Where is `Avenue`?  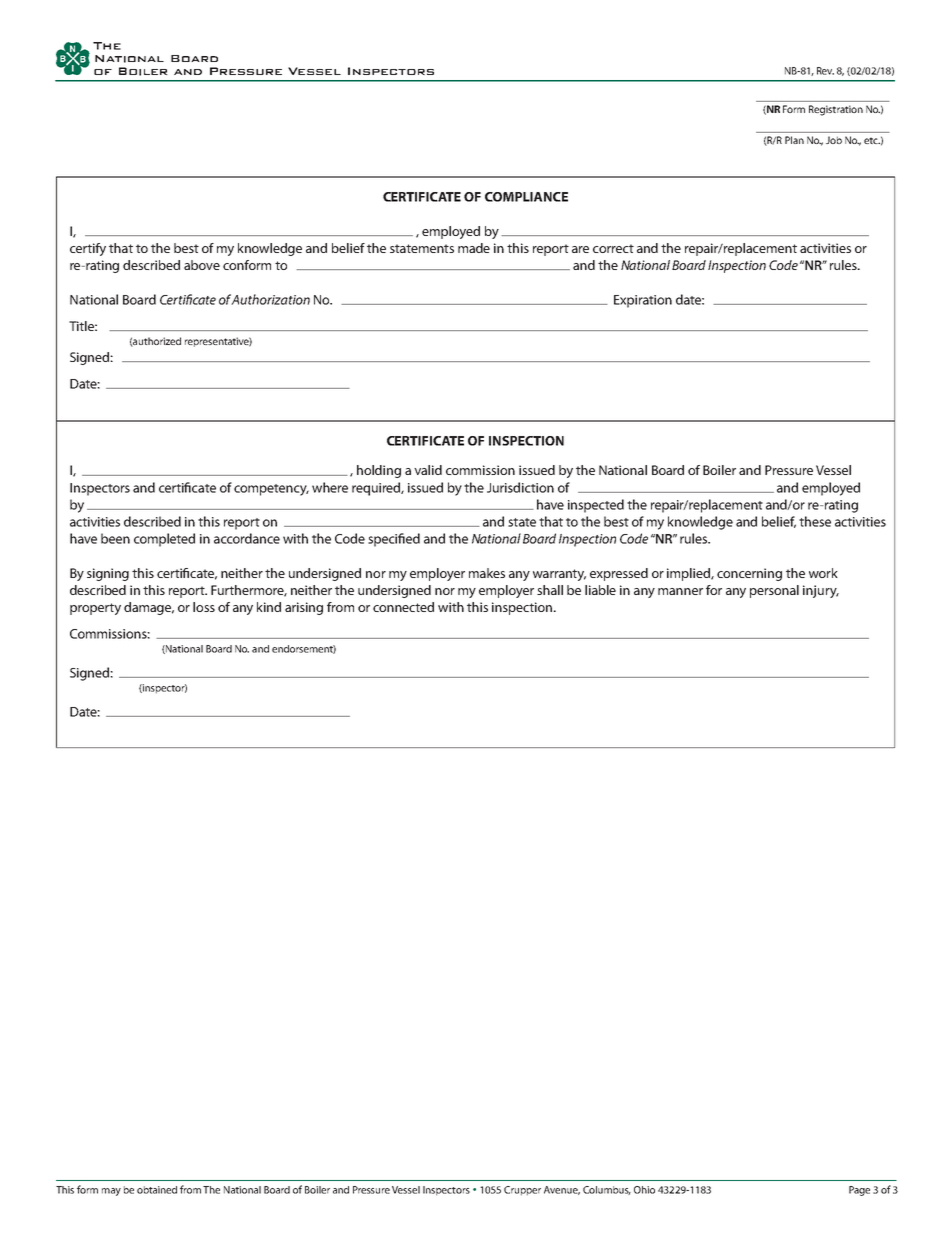
Avenue is located at coordinates (562, 1190).
